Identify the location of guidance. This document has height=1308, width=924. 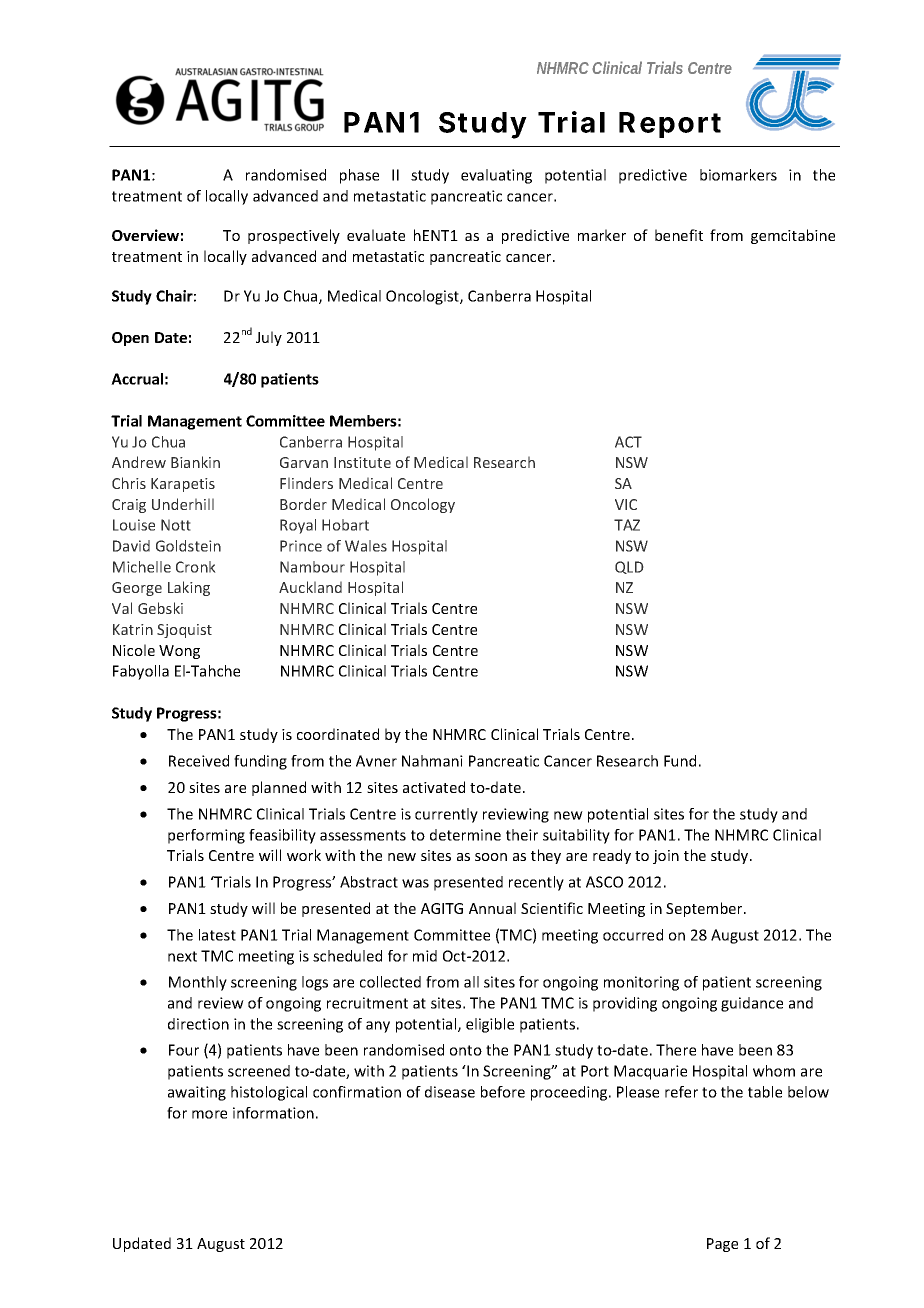
(752, 1004).
